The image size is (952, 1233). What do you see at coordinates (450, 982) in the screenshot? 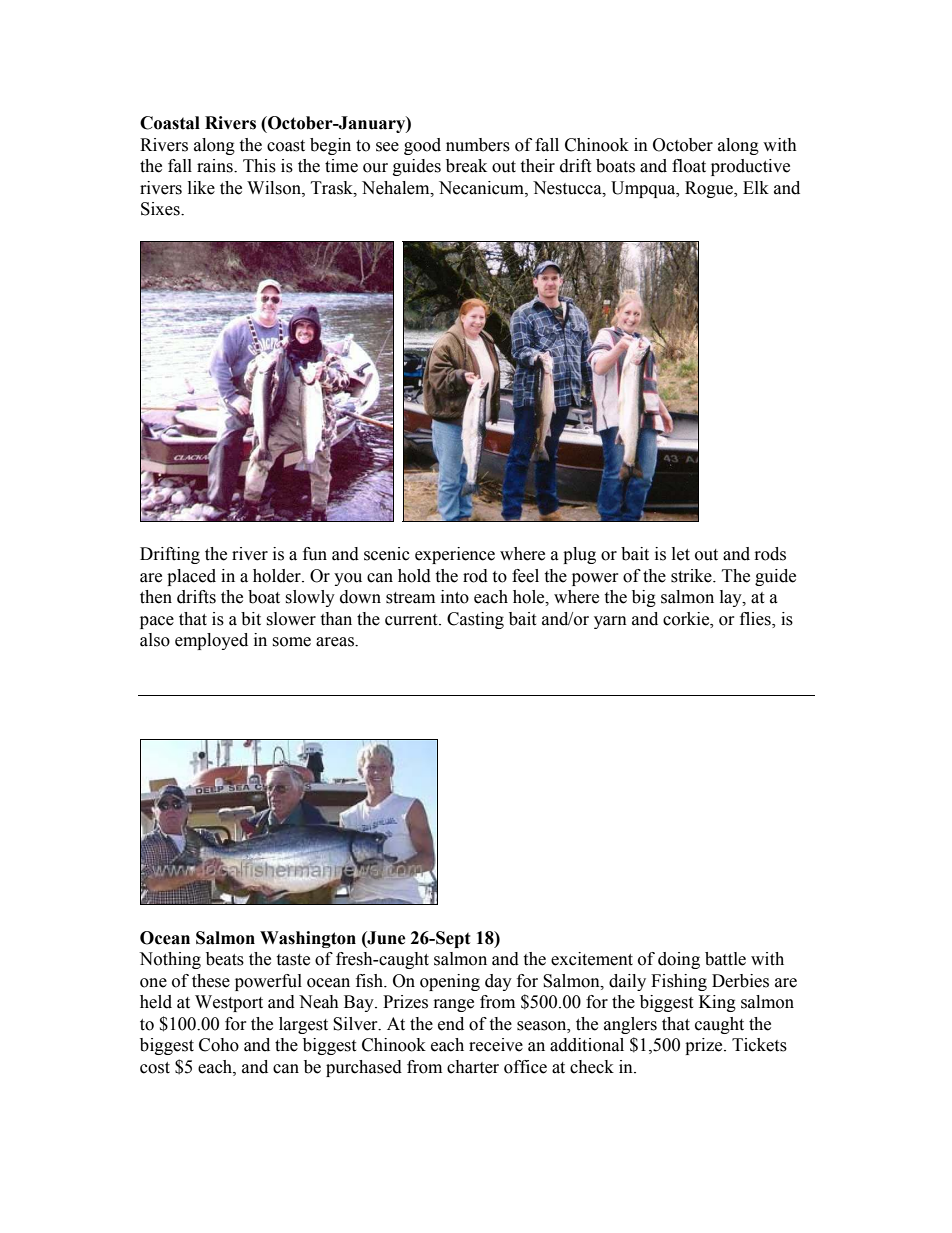
I see `opening` at bounding box center [450, 982].
